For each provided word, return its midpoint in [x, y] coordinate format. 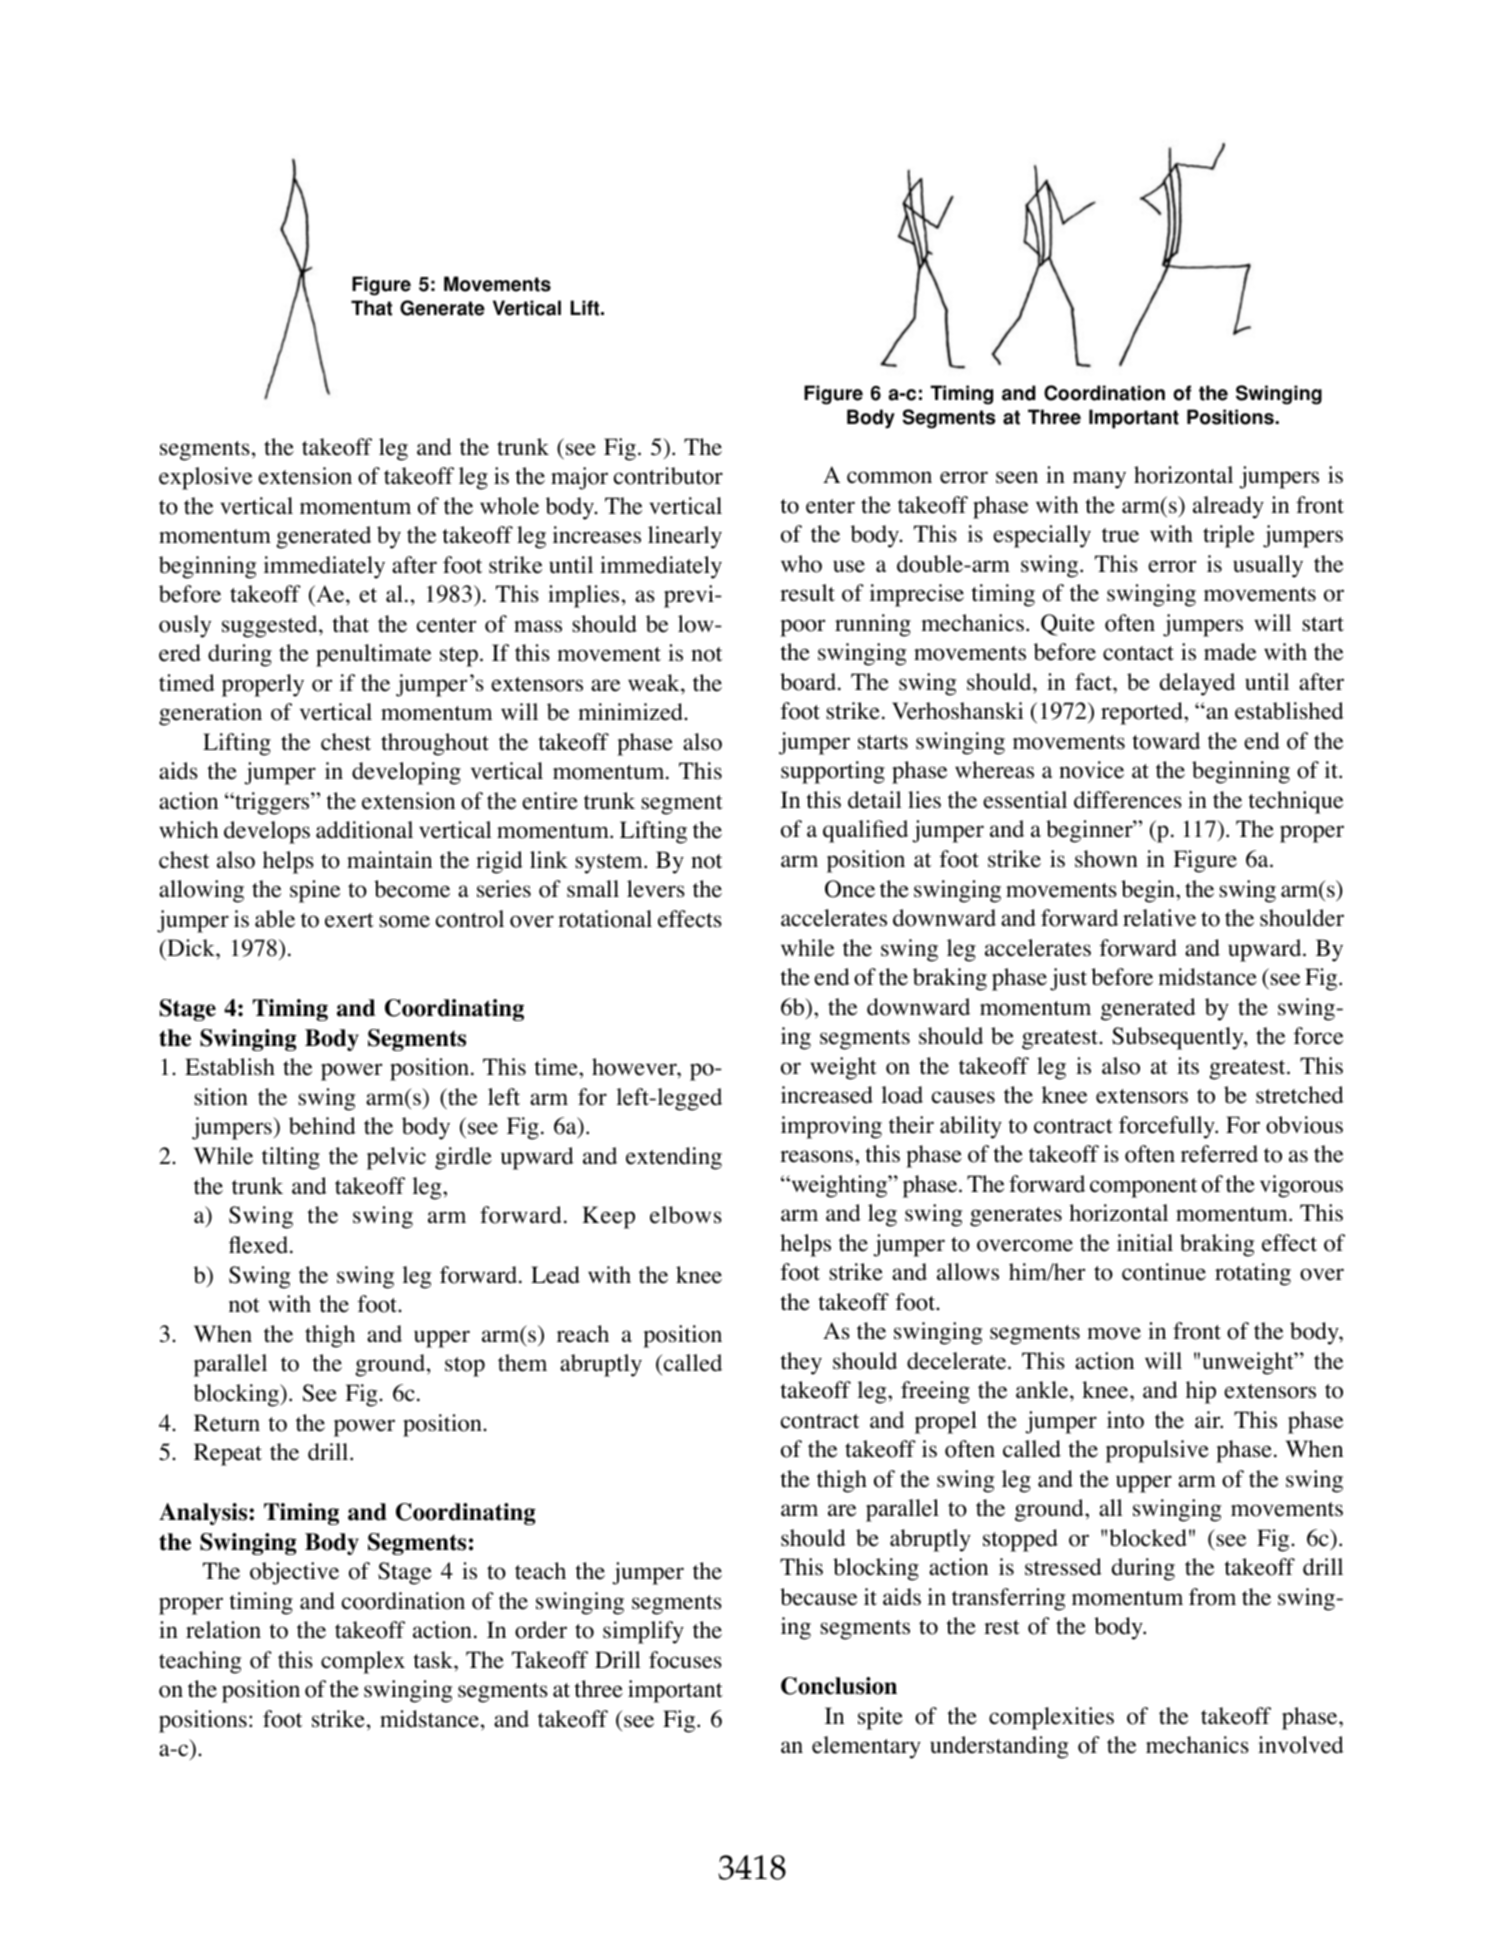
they [801, 1363]
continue [1164, 1272]
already [1228, 507]
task [434, 1660]
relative [1159, 918]
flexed [260, 1245]
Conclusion [839, 1686]
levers [656, 889]
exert [349, 920]
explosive [205, 478]
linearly [685, 537]
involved [1301, 1745]
